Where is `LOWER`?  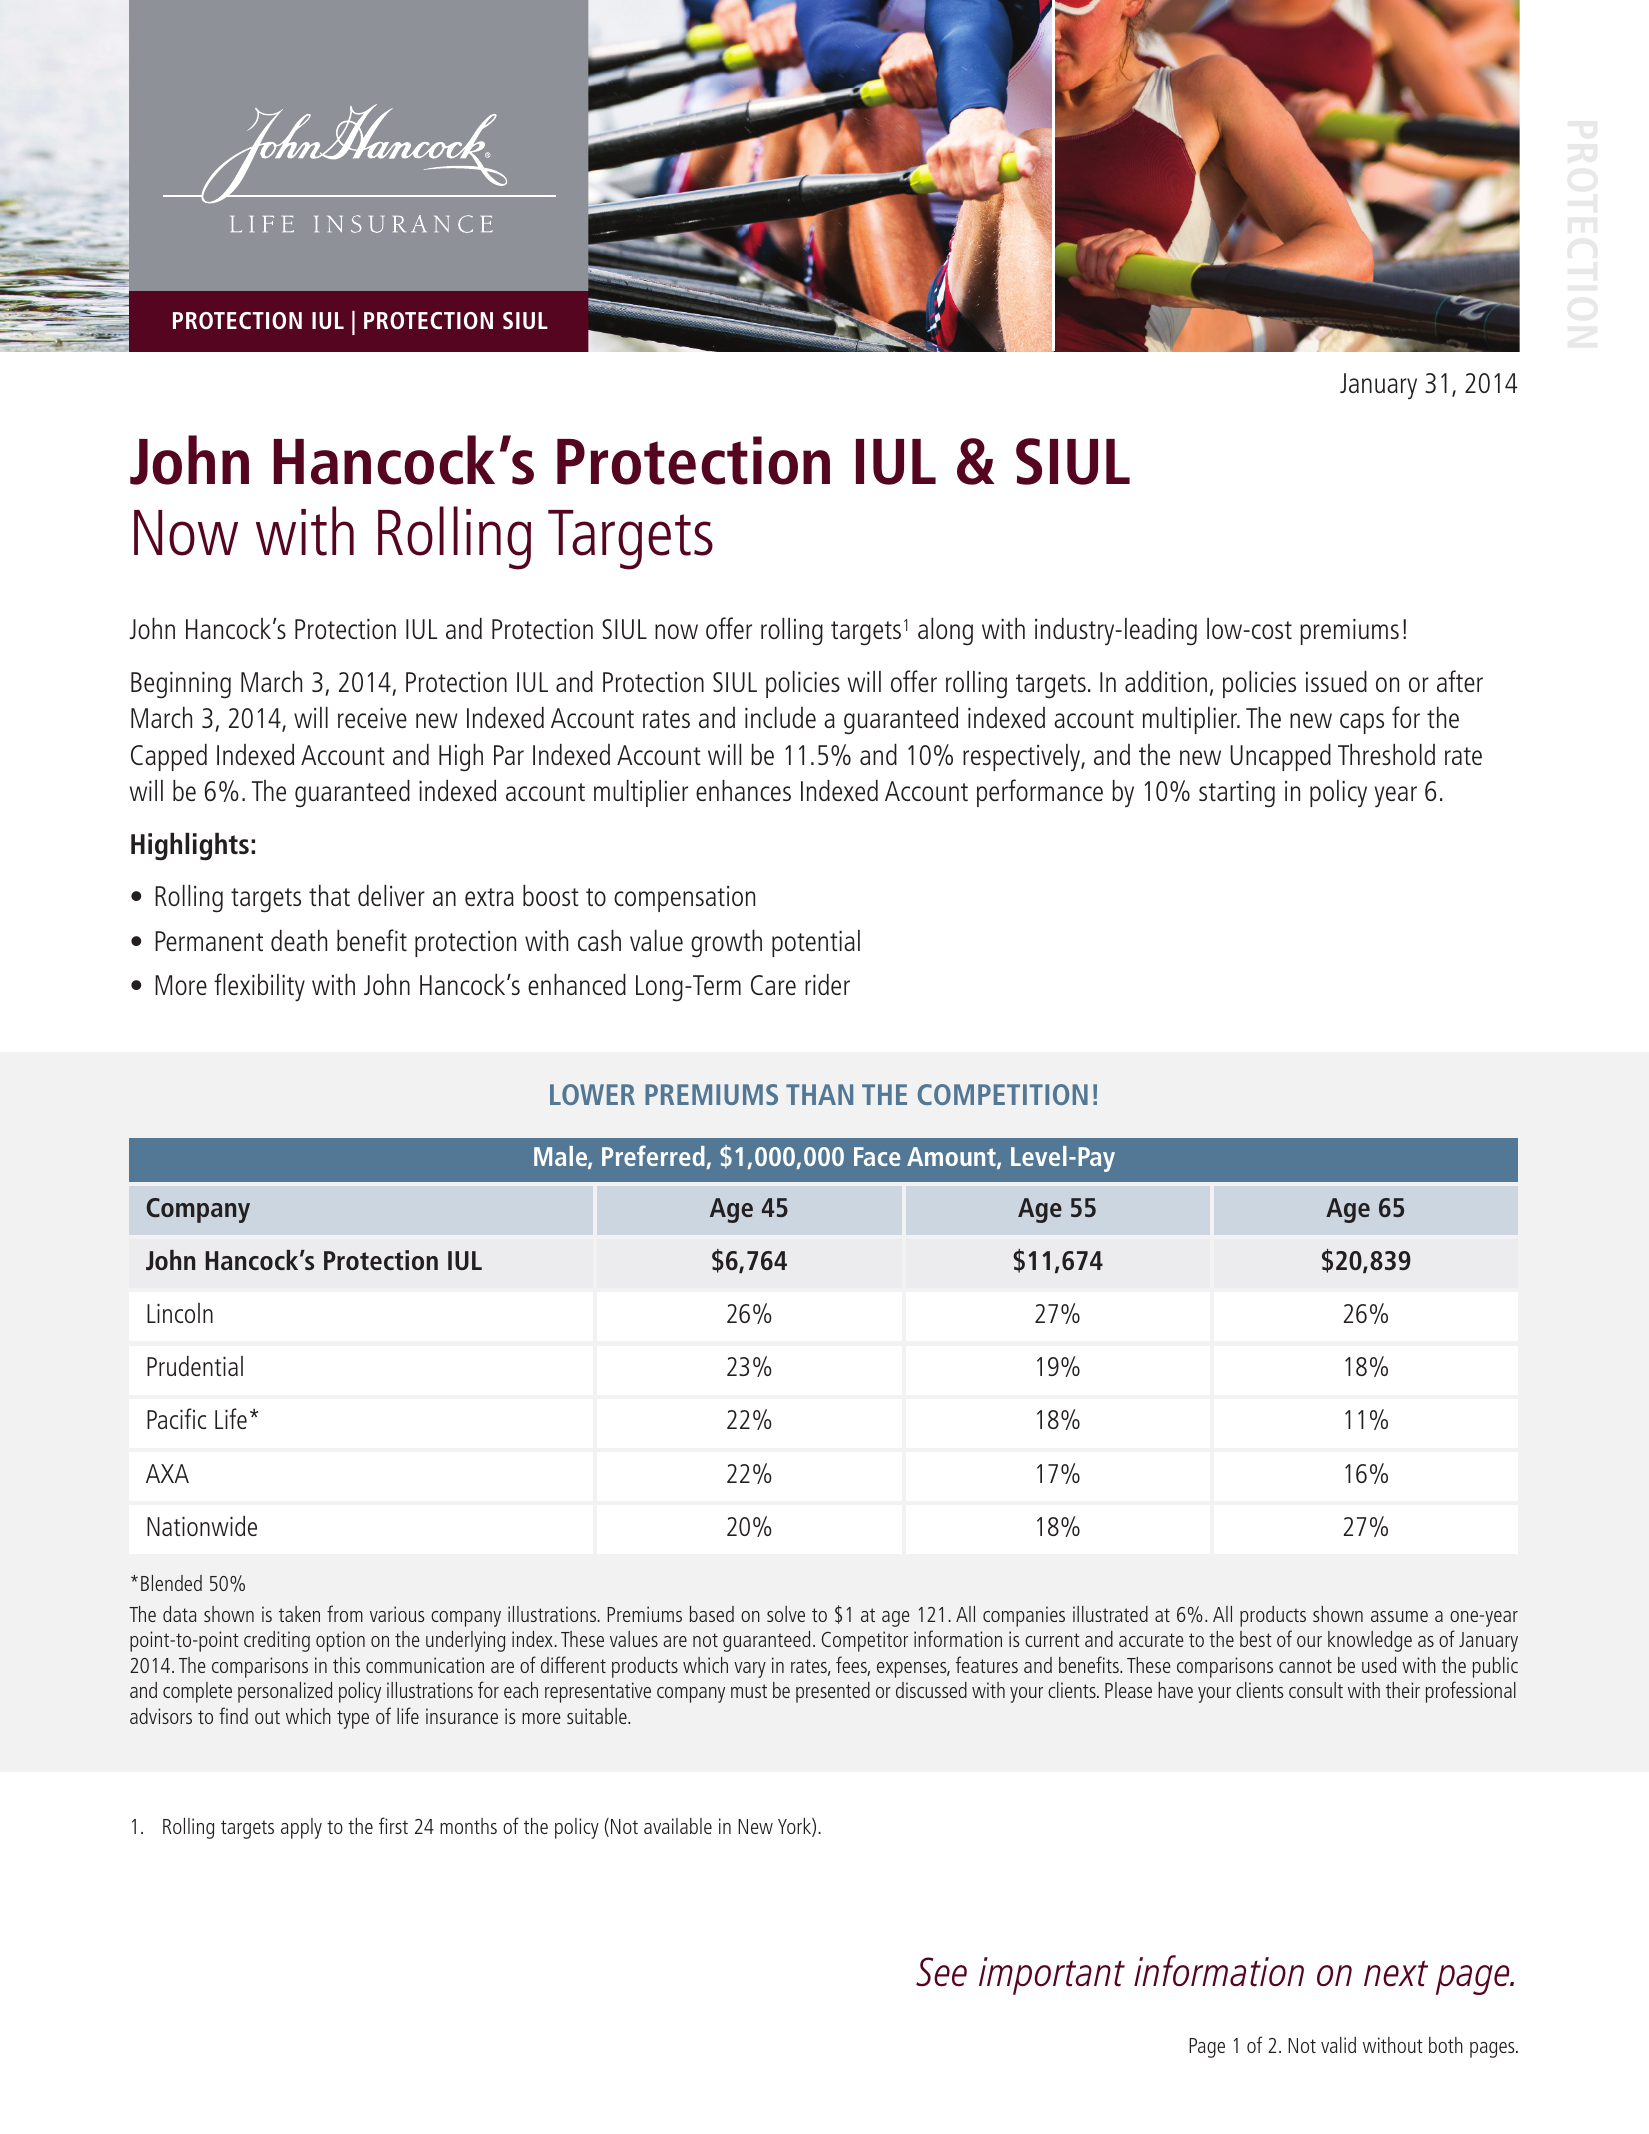 LOWER is located at coordinates (592, 1094).
